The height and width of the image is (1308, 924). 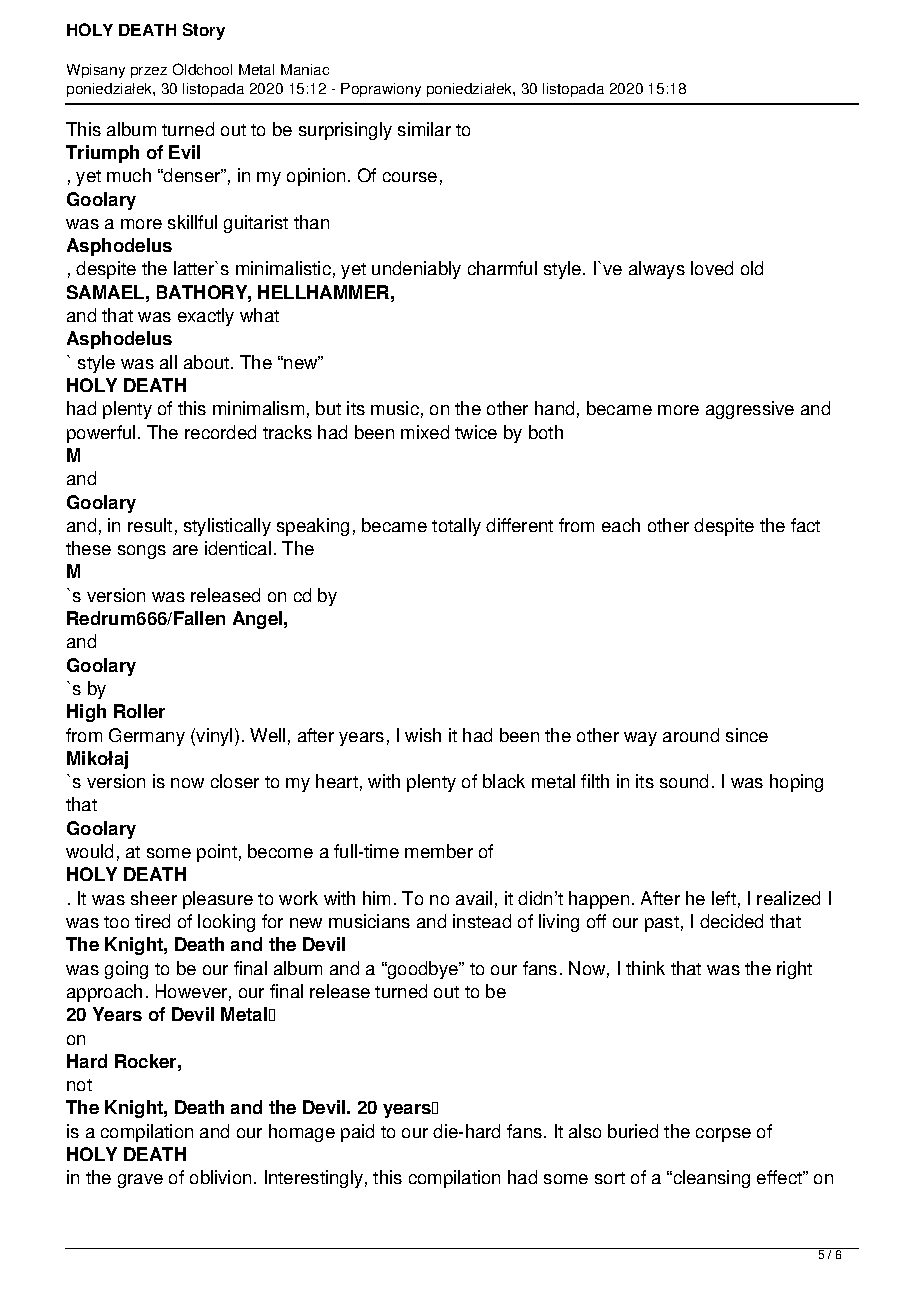 What do you see at coordinates (416, 270) in the image?
I see `undeniably` at bounding box center [416, 270].
